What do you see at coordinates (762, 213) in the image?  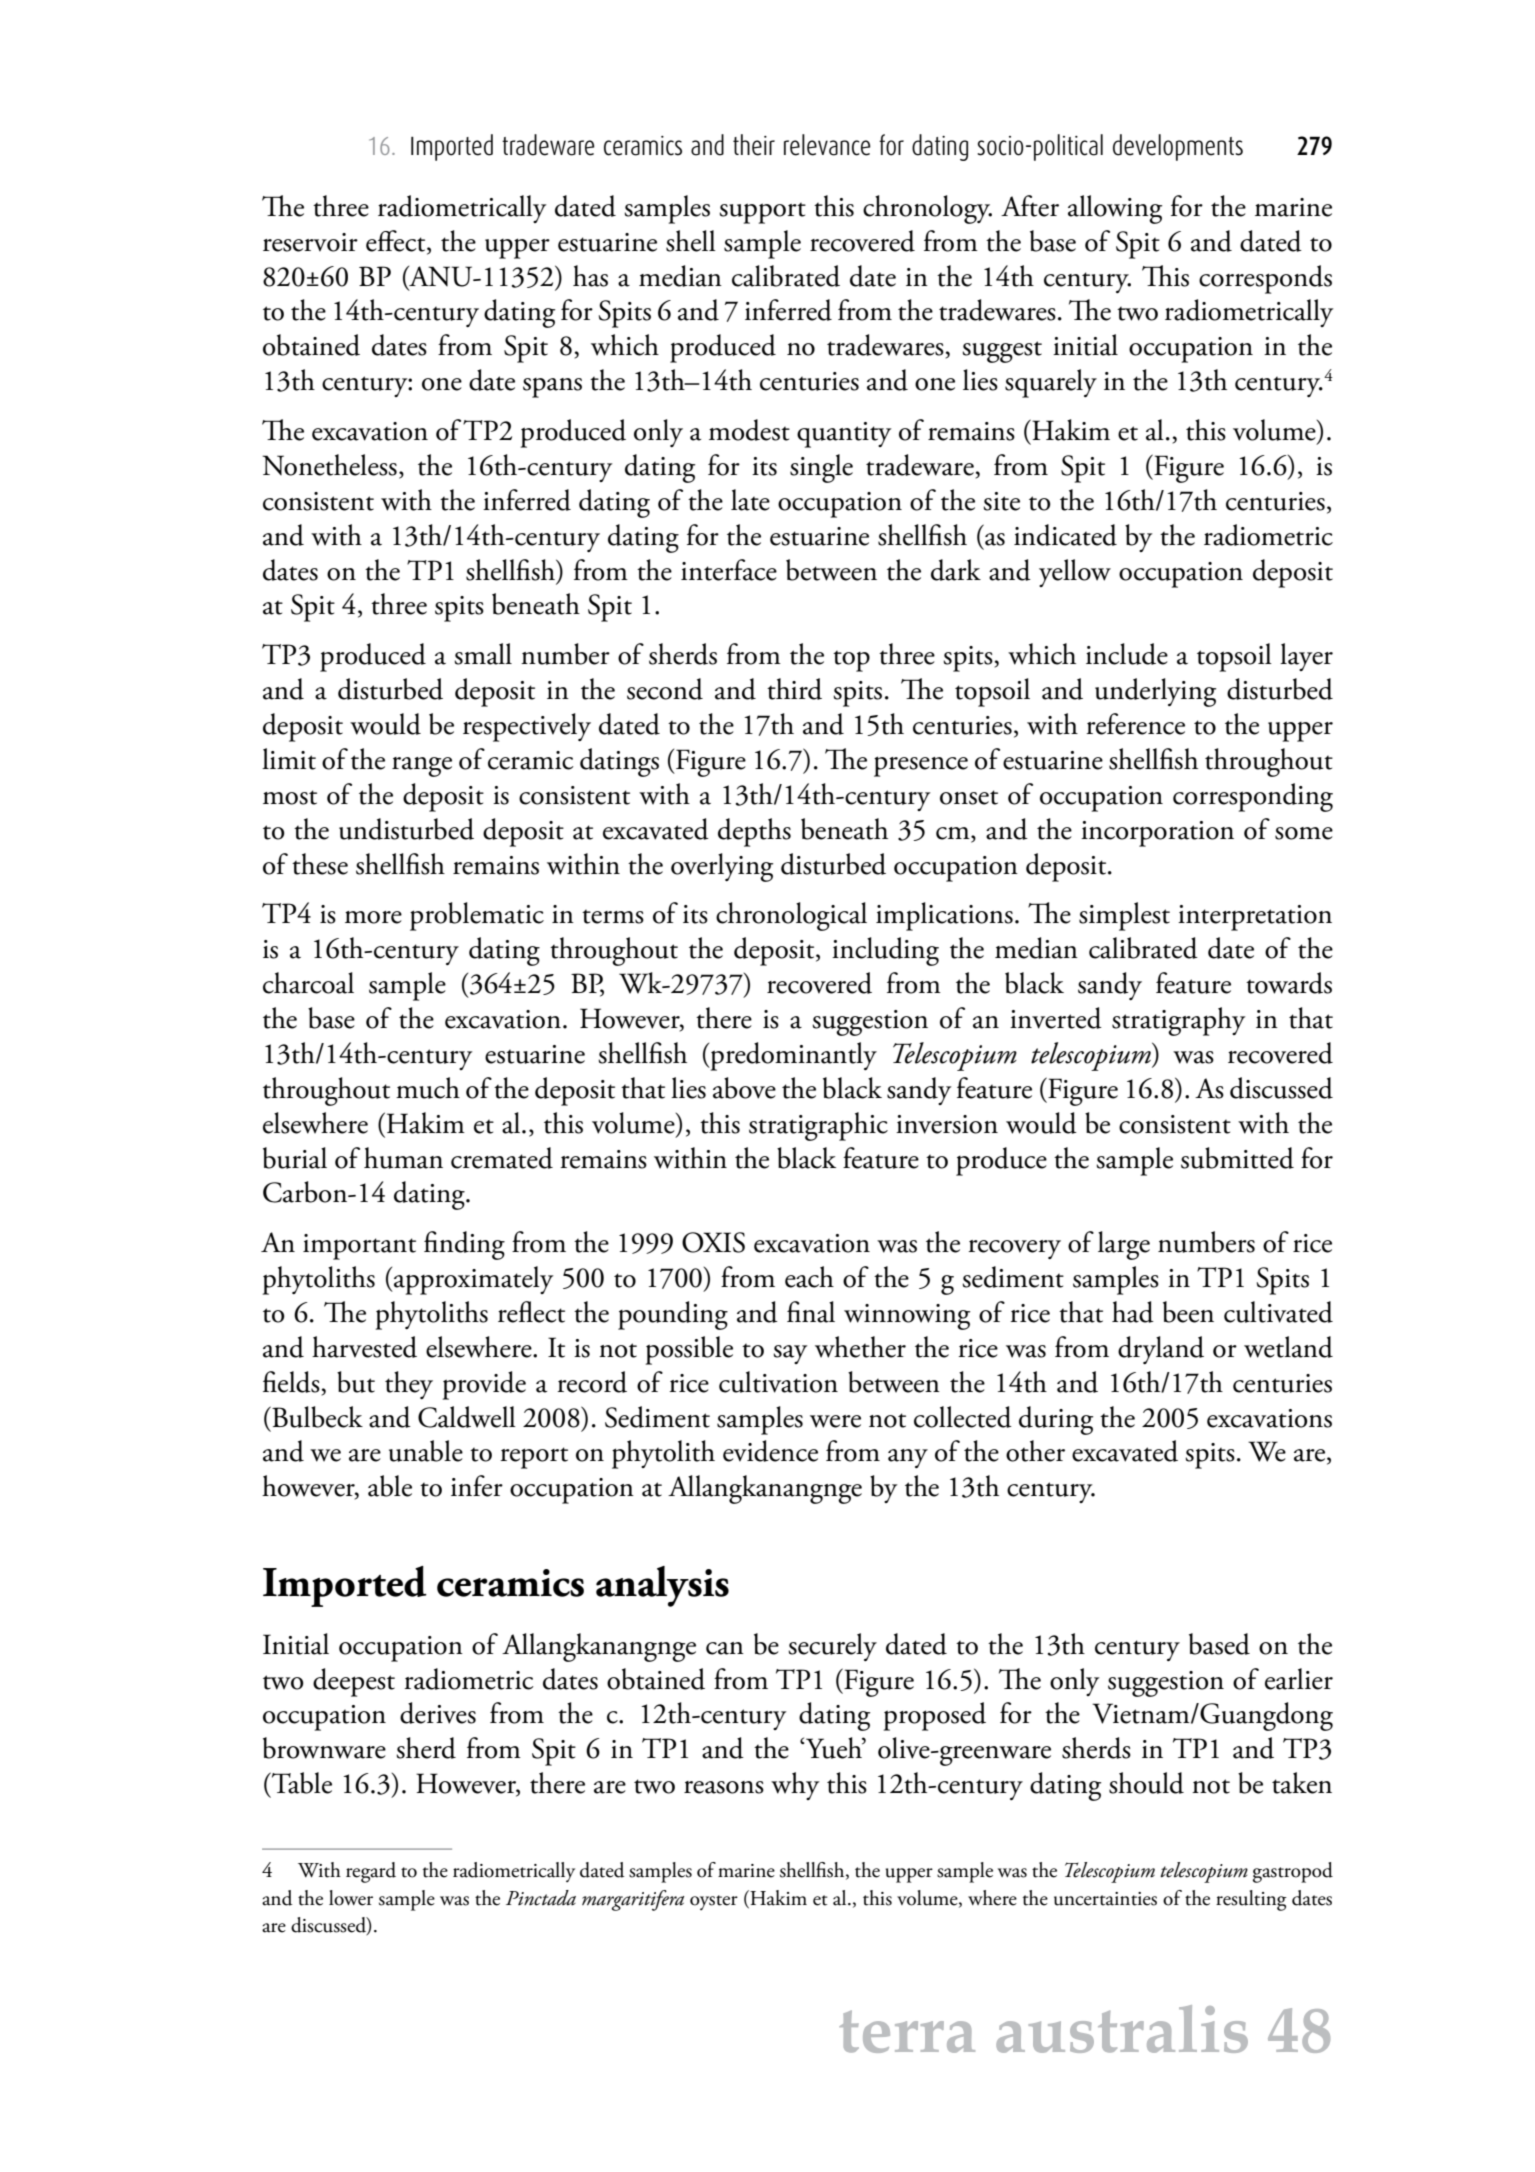 I see `support` at bounding box center [762, 213].
